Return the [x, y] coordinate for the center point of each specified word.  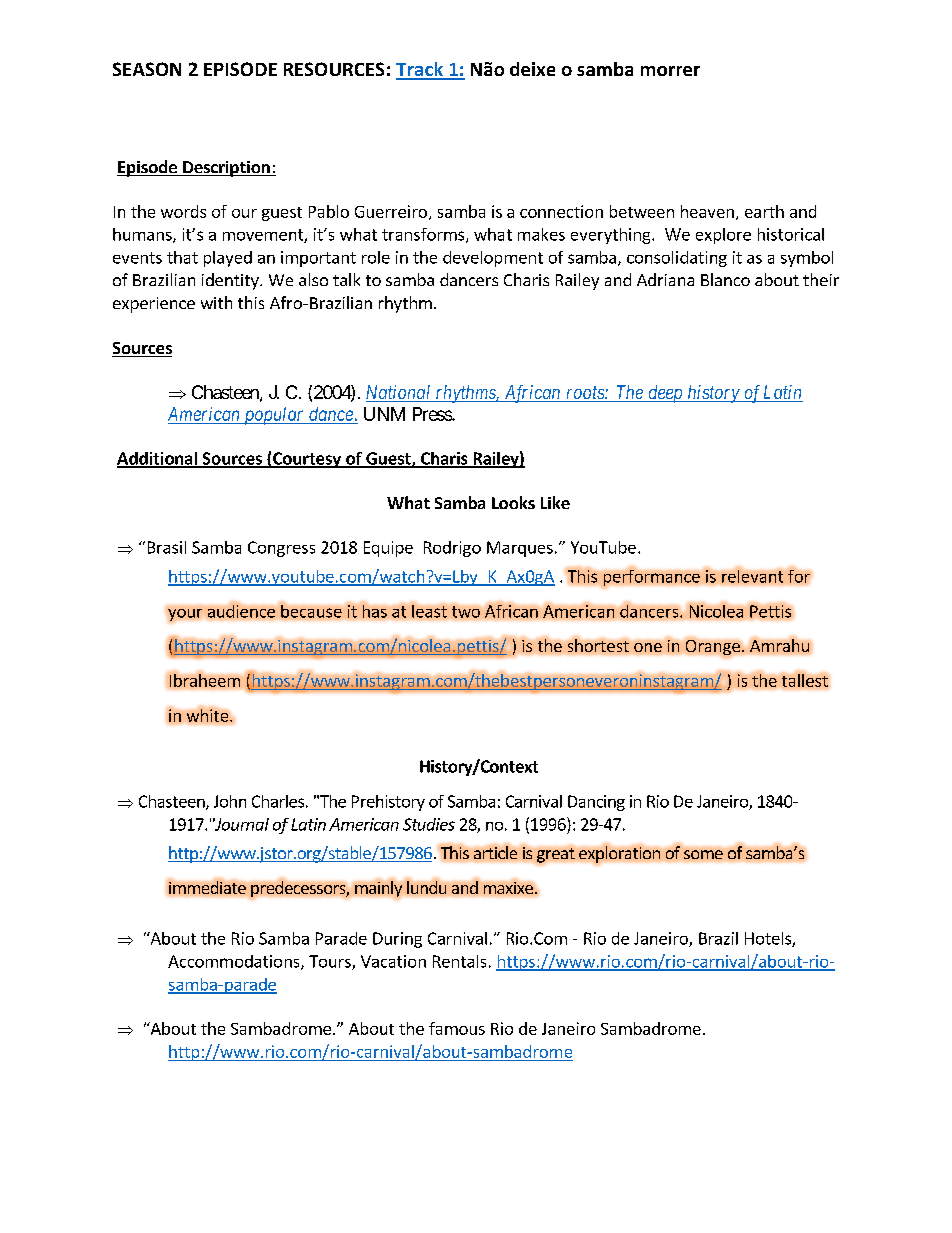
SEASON [147, 69]
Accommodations [235, 962]
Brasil [167, 547]
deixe [532, 69]
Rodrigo [452, 549]
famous [457, 1028]
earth [764, 211]
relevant [752, 576]
